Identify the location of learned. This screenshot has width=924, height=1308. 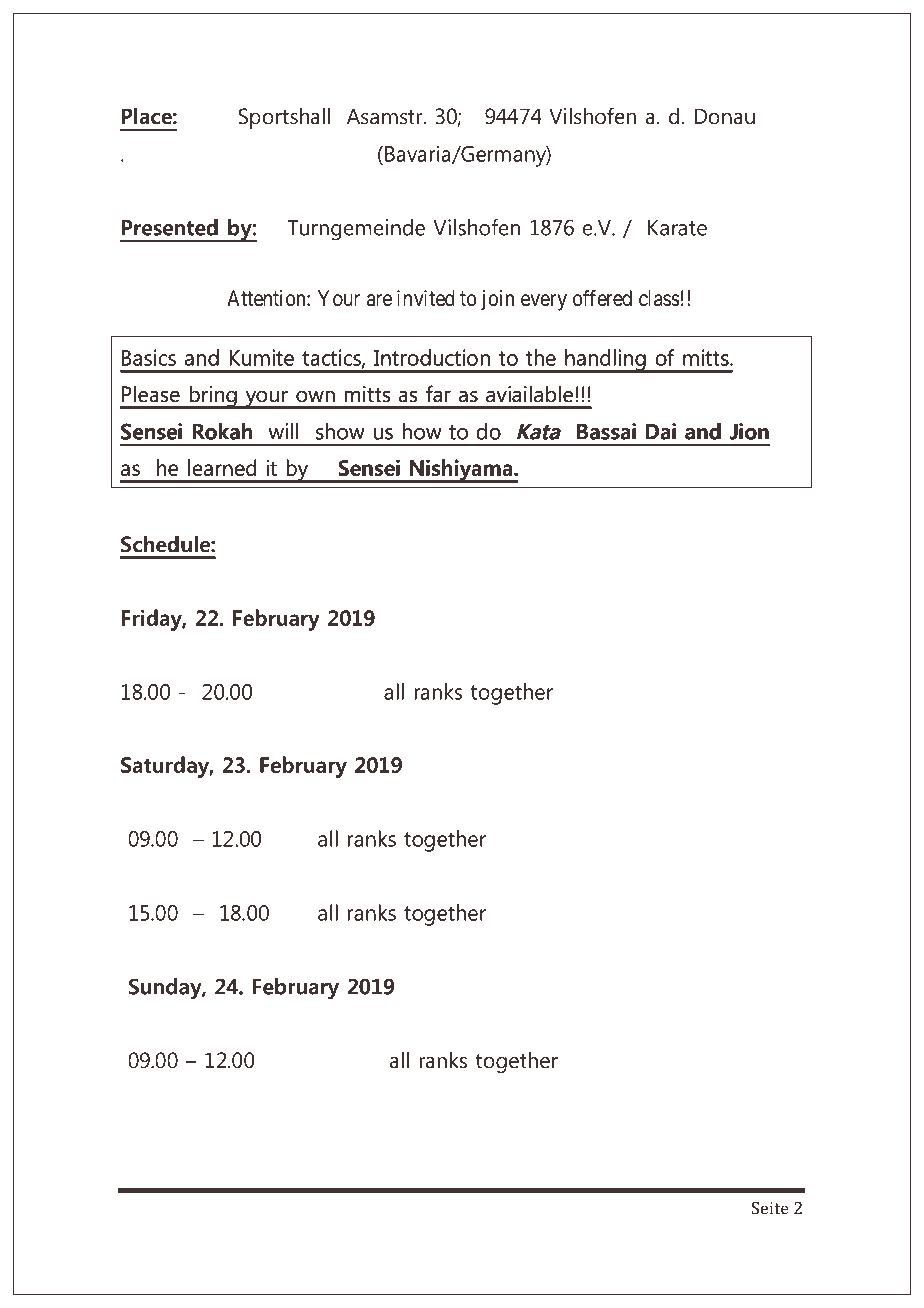
(222, 467).
